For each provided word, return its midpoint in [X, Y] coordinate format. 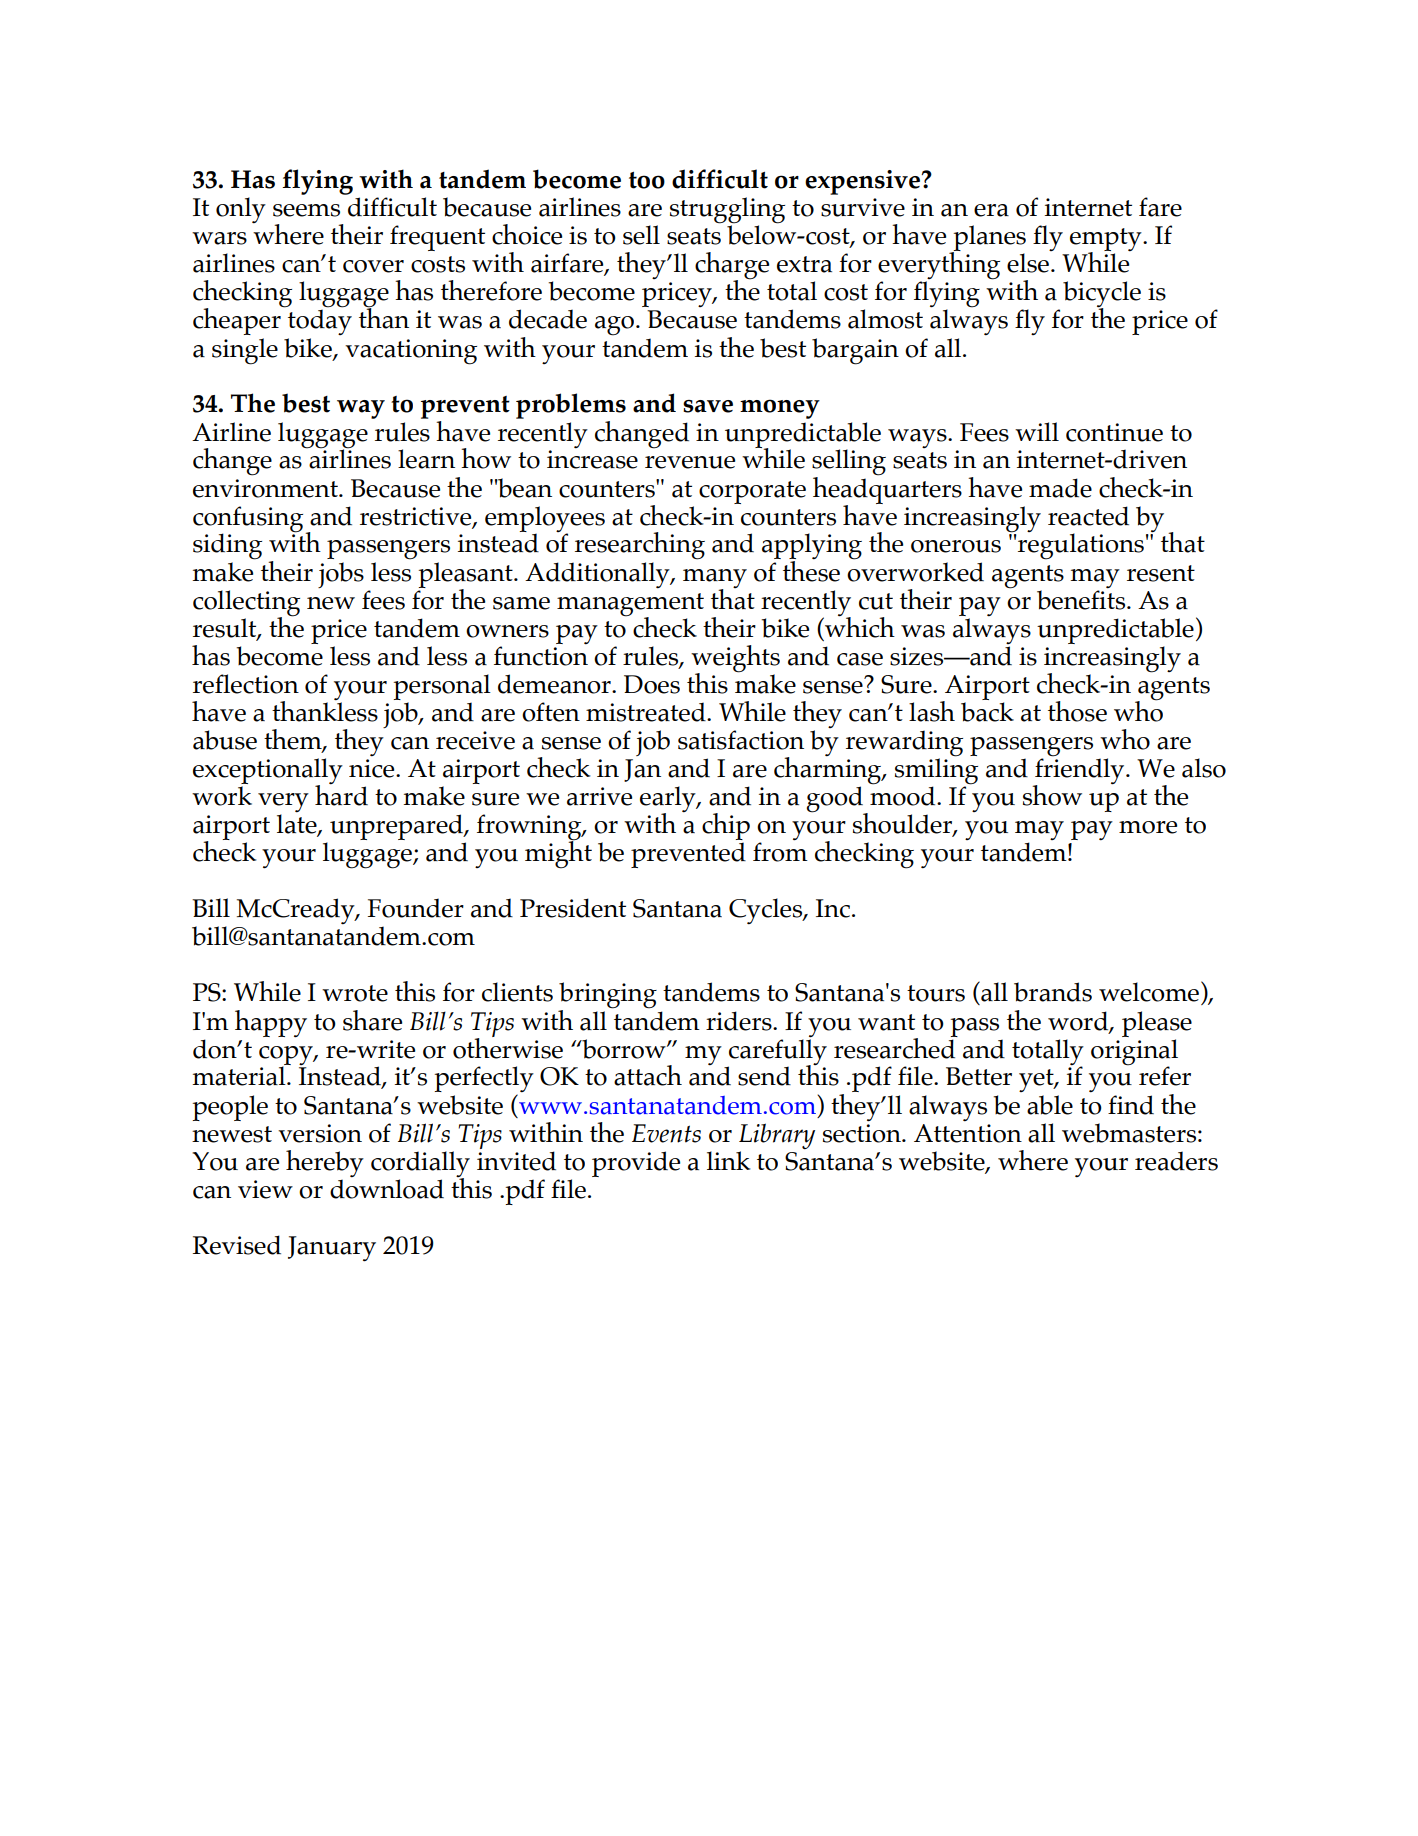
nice [373, 768]
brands [1053, 992]
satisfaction [741, 740]
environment [266, 488]
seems [306, 210]
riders [740, 1021]
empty [1107, 241]
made [1060, 488]
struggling [727, 210]
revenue [690, 462]
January [332, 1248]
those [1077, 711]
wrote [355, 993]
